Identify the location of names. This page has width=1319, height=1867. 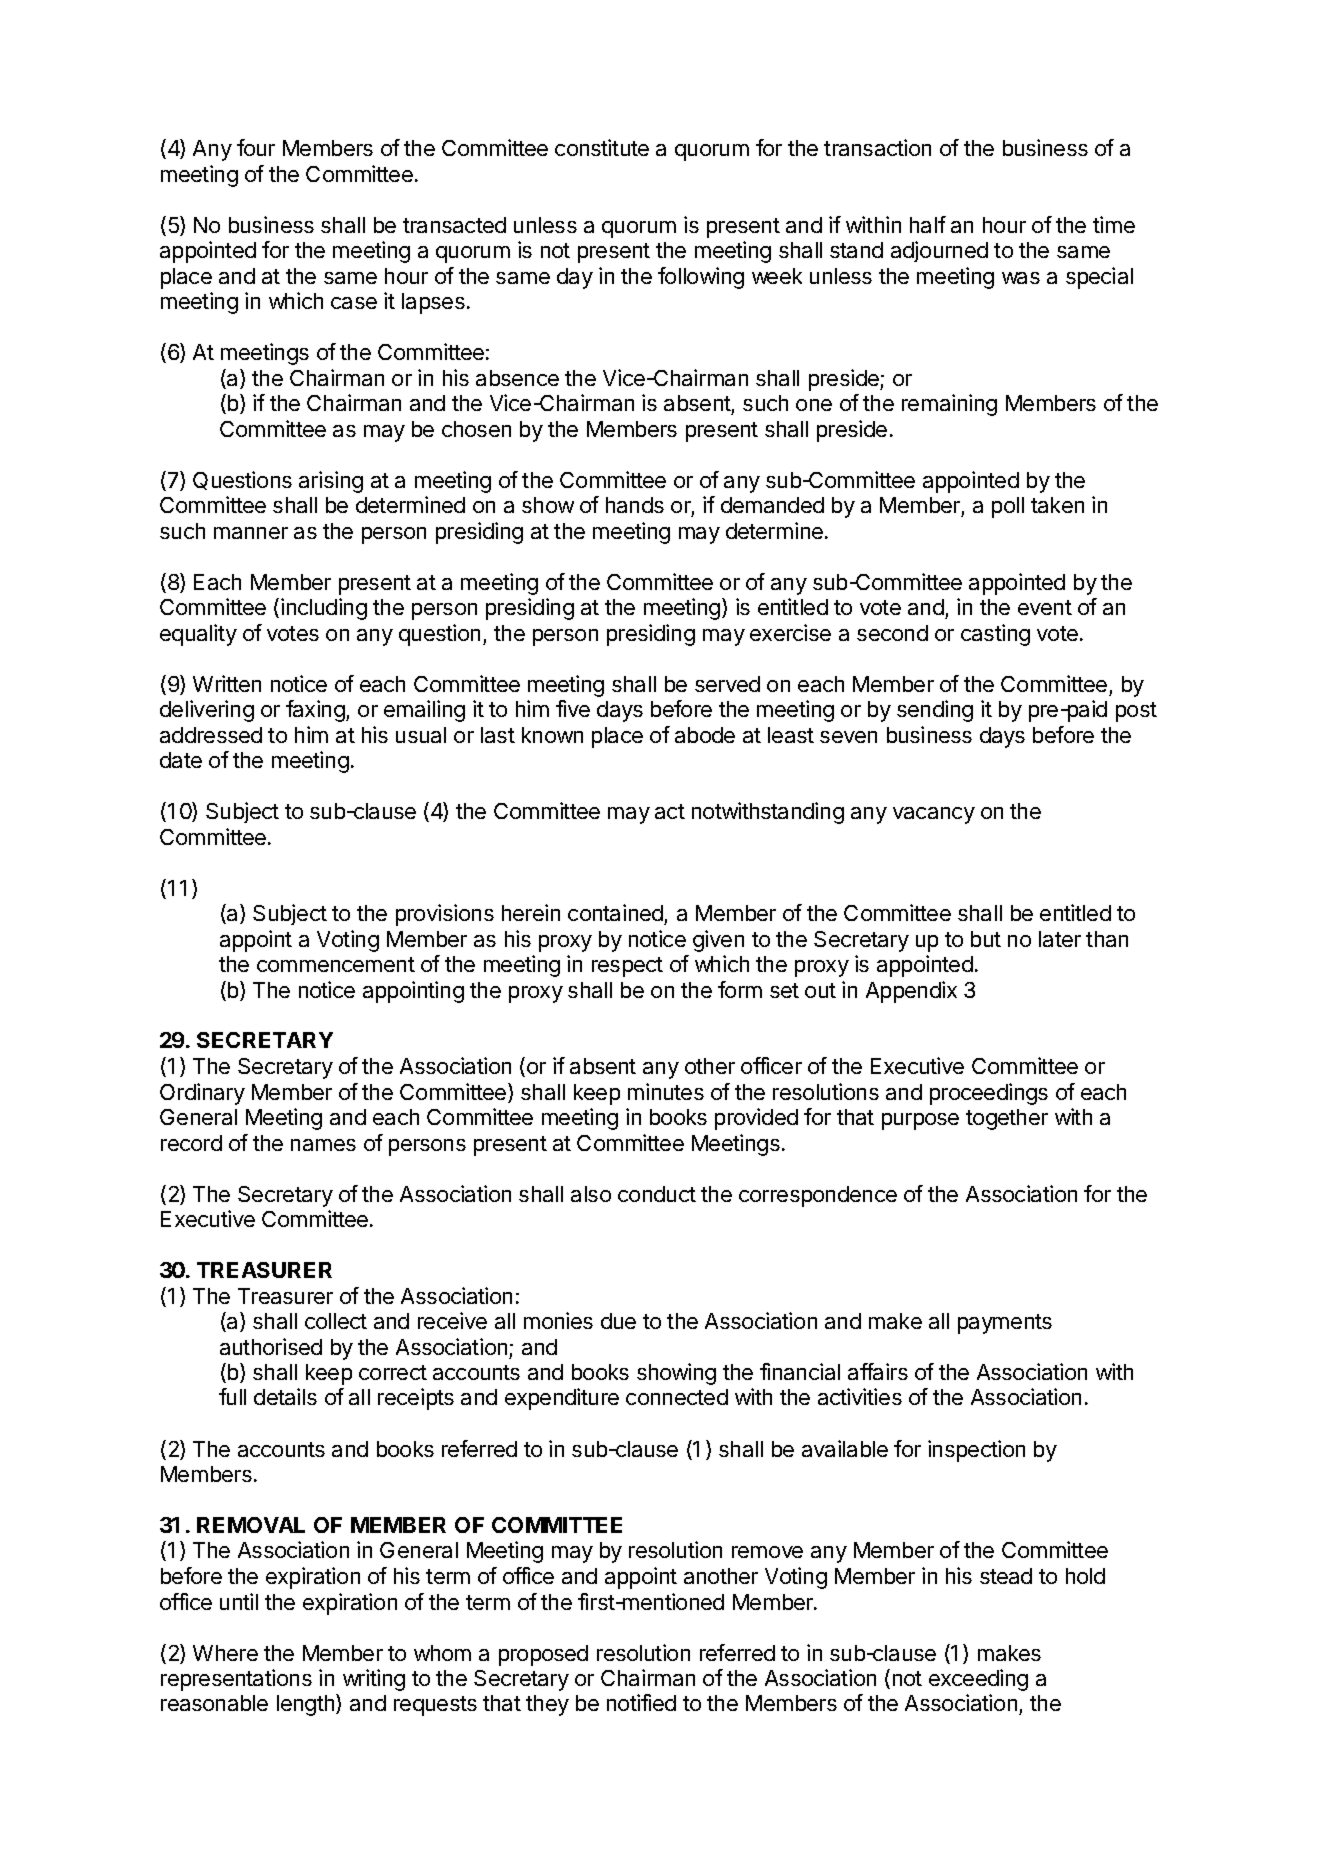
(323, 1145).
